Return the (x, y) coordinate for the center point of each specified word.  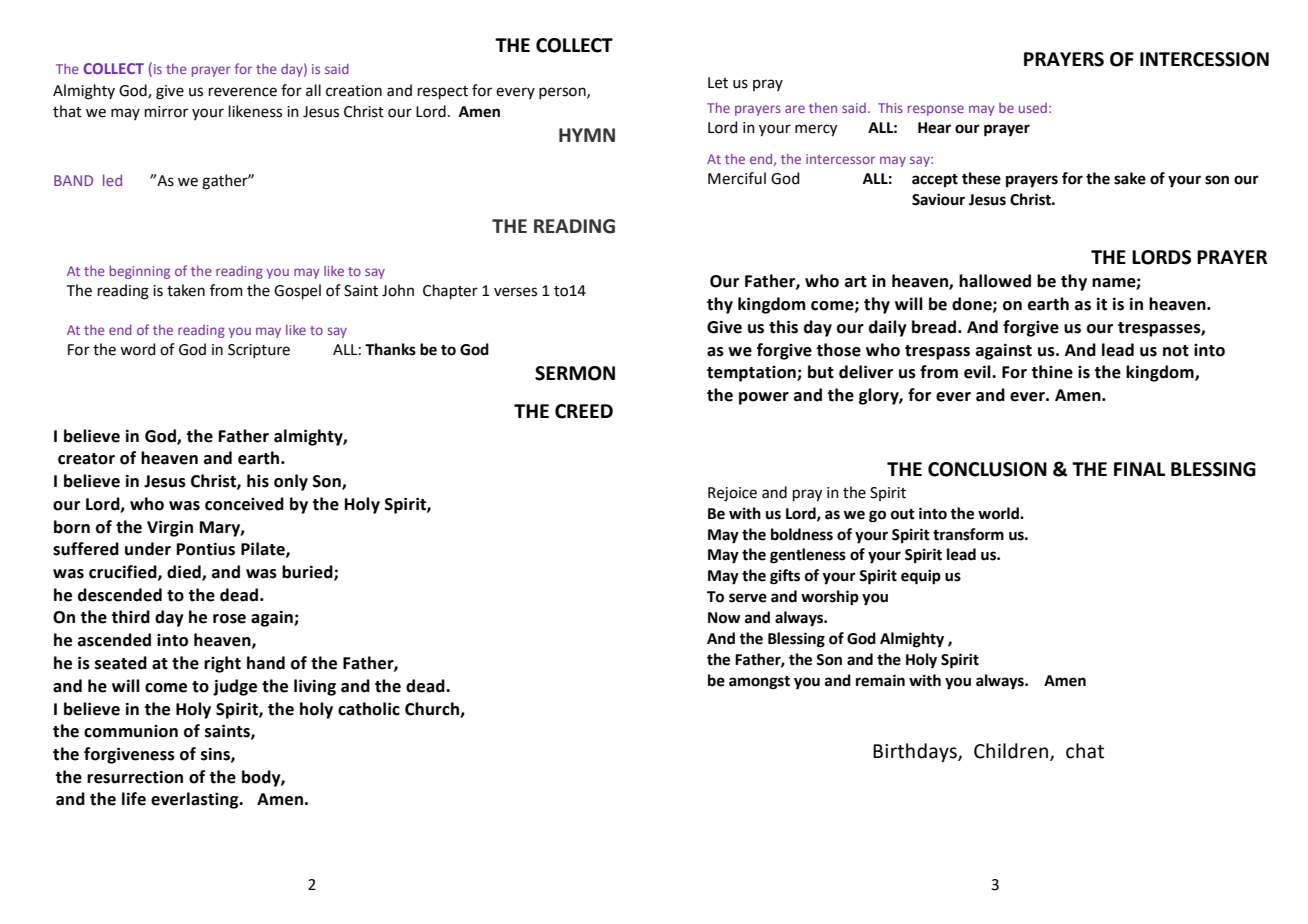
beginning (140, 272)
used (1033, 108)
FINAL (1139, 469)
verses (515, 292)
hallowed (995, 281)
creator (86, 459)
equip (921, 577)
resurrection (135, 777)
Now (724, 618)
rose (229, 619)
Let (718, 83)
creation (354, 91)
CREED (584, 411)
